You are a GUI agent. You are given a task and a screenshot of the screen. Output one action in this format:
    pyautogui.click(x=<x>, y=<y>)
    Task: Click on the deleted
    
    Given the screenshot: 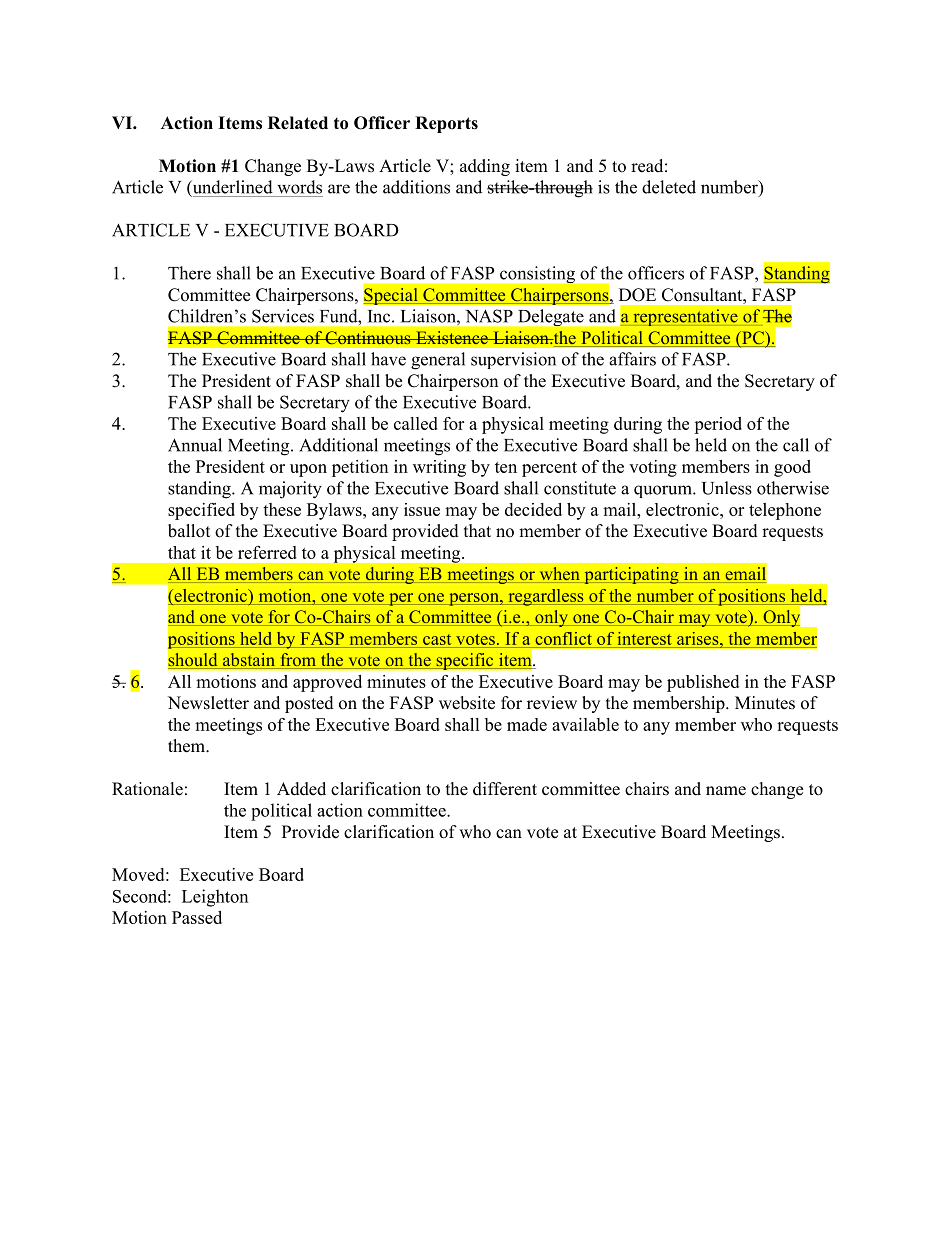 What is the action you would take?
    pyautogui.click(x=669, y=187)
